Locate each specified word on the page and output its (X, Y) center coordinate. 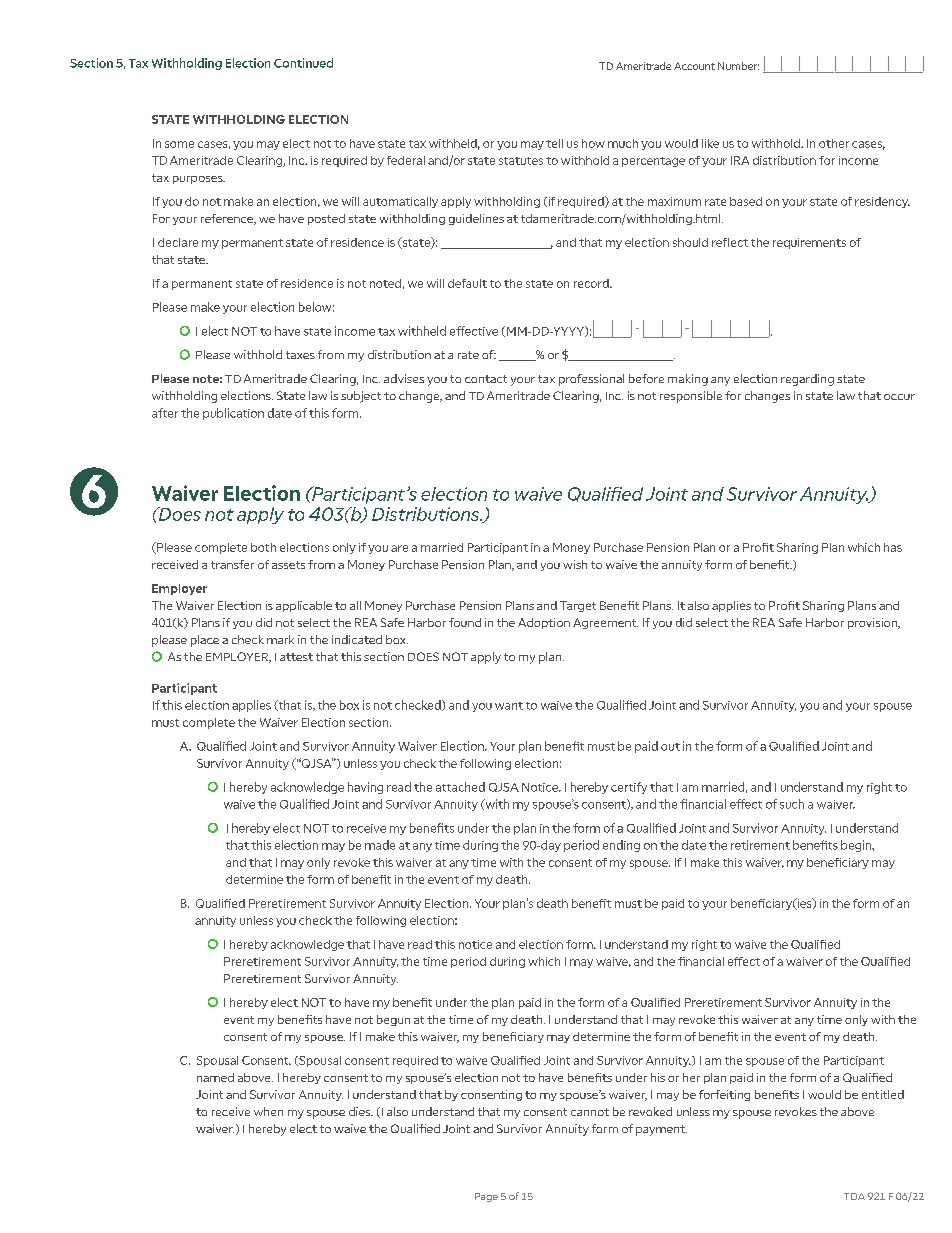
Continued (303, 63)
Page (486, 1197)
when (268, 1111)
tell (554, 143)
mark (280, 639)
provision (874, 623)
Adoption (544, 623)
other (834, 143)
